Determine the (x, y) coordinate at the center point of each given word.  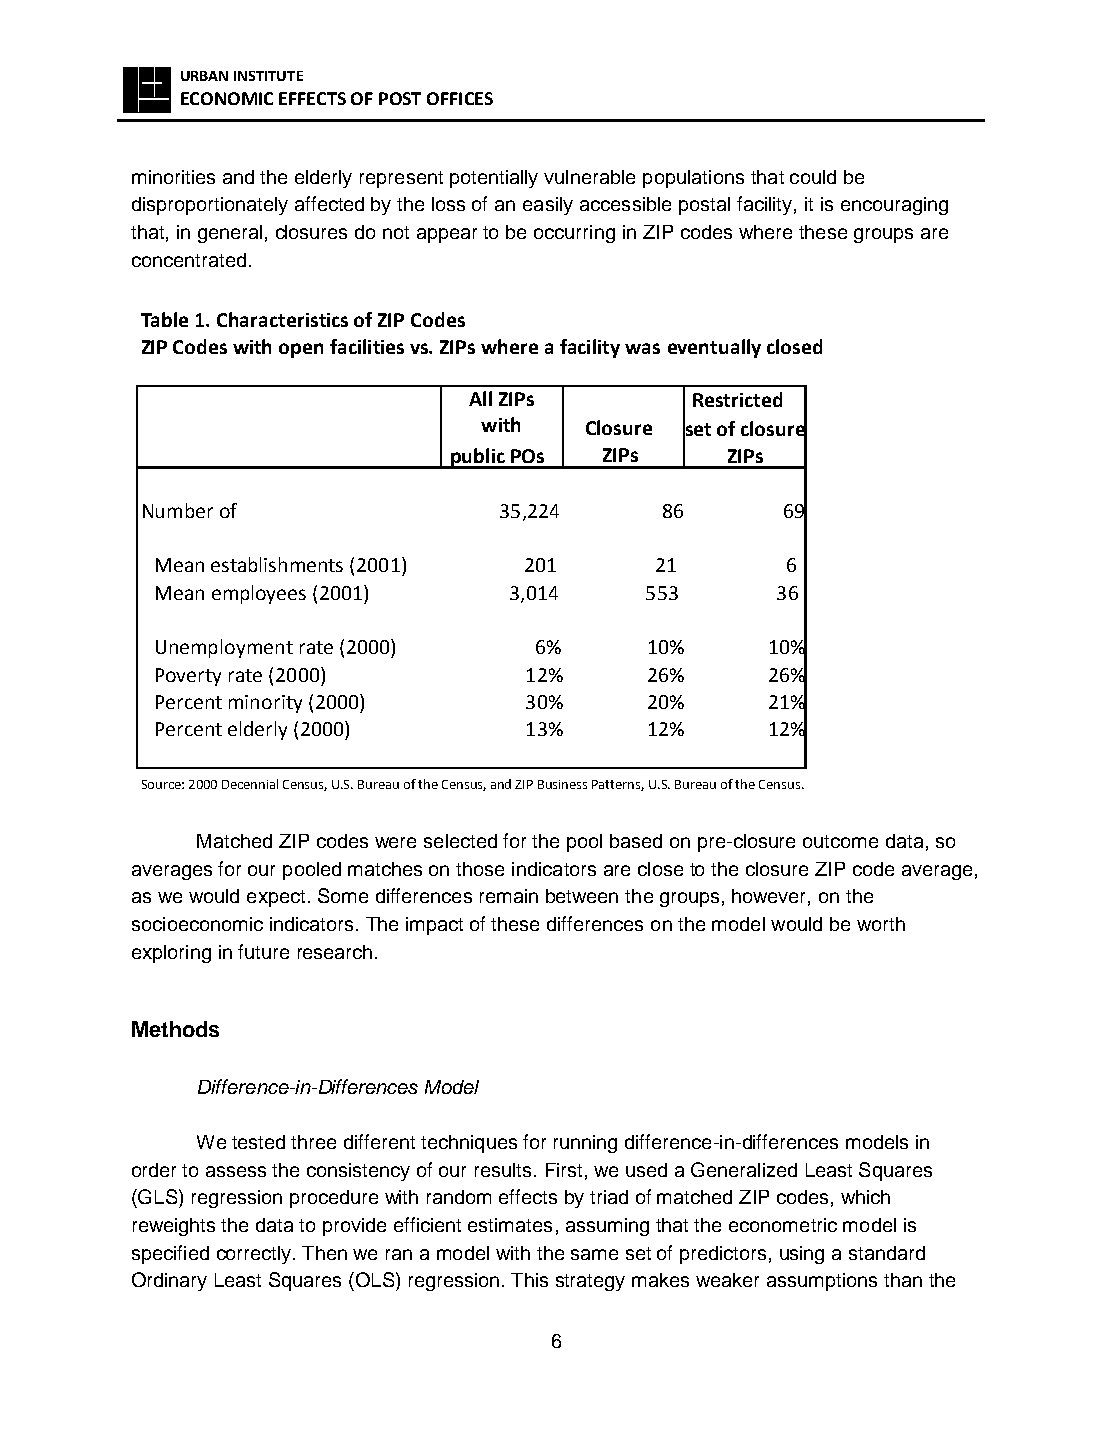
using (802, 1255)
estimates (510, 1225)
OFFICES (460, 98)
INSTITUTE (268, 76)
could (813, 177)
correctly (254, 1255)
